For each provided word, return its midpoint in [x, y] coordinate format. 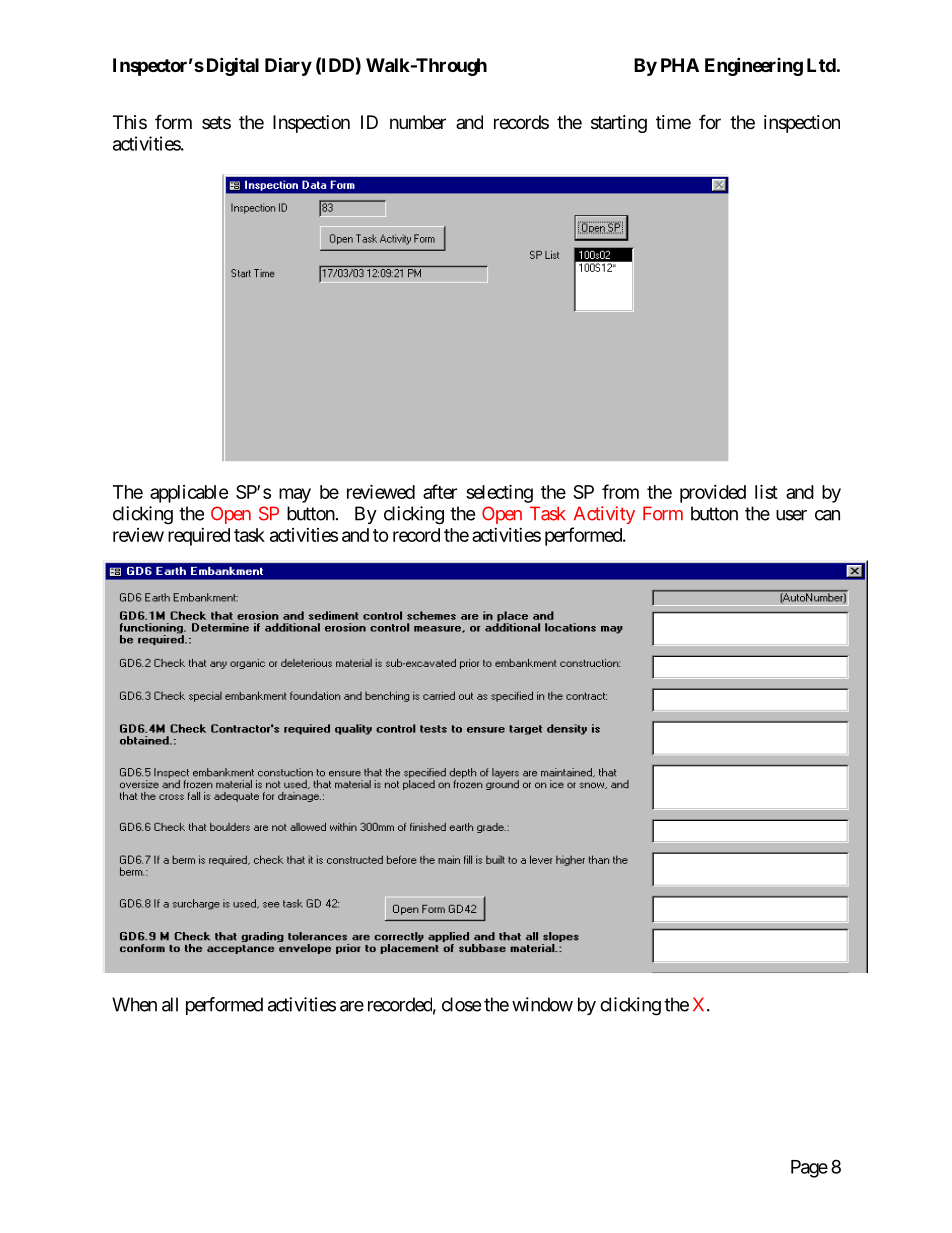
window [542, 1004]
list [766, 491]
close [461, 1004]
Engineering [754, 66]
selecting [499, 493]
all [170, 1004]
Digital [231, 66]
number [418, 122]
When [134, 1004]
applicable [189, 494]
